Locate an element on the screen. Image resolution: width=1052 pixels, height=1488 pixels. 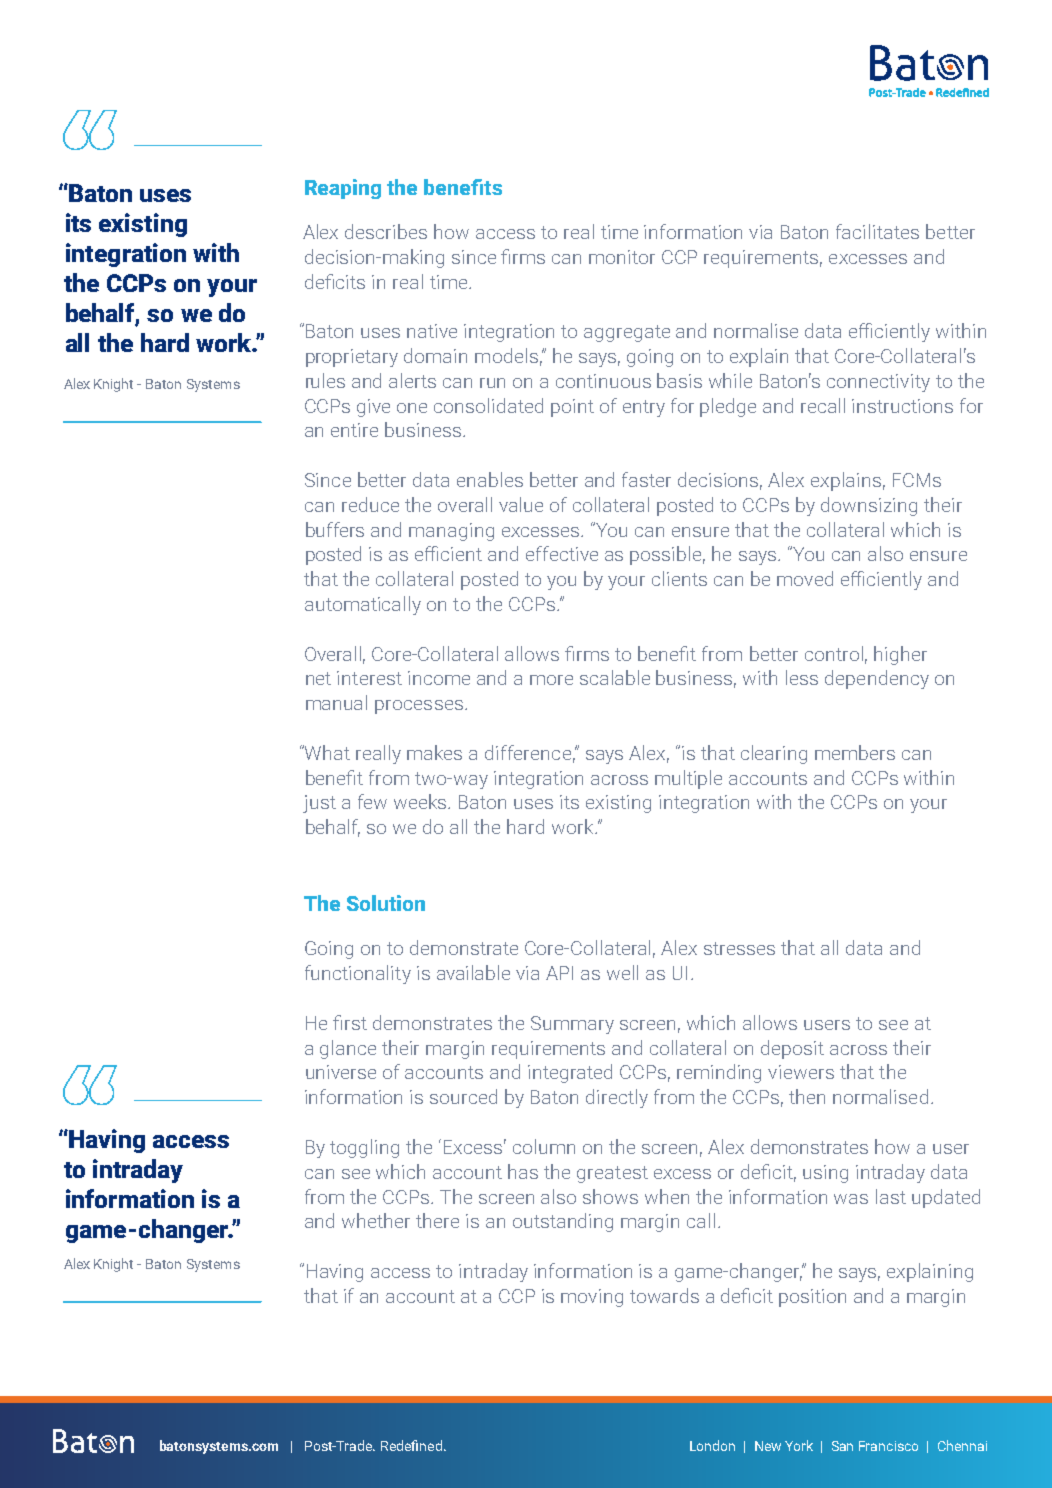
toggling is located at coordinates (364, 1148).
